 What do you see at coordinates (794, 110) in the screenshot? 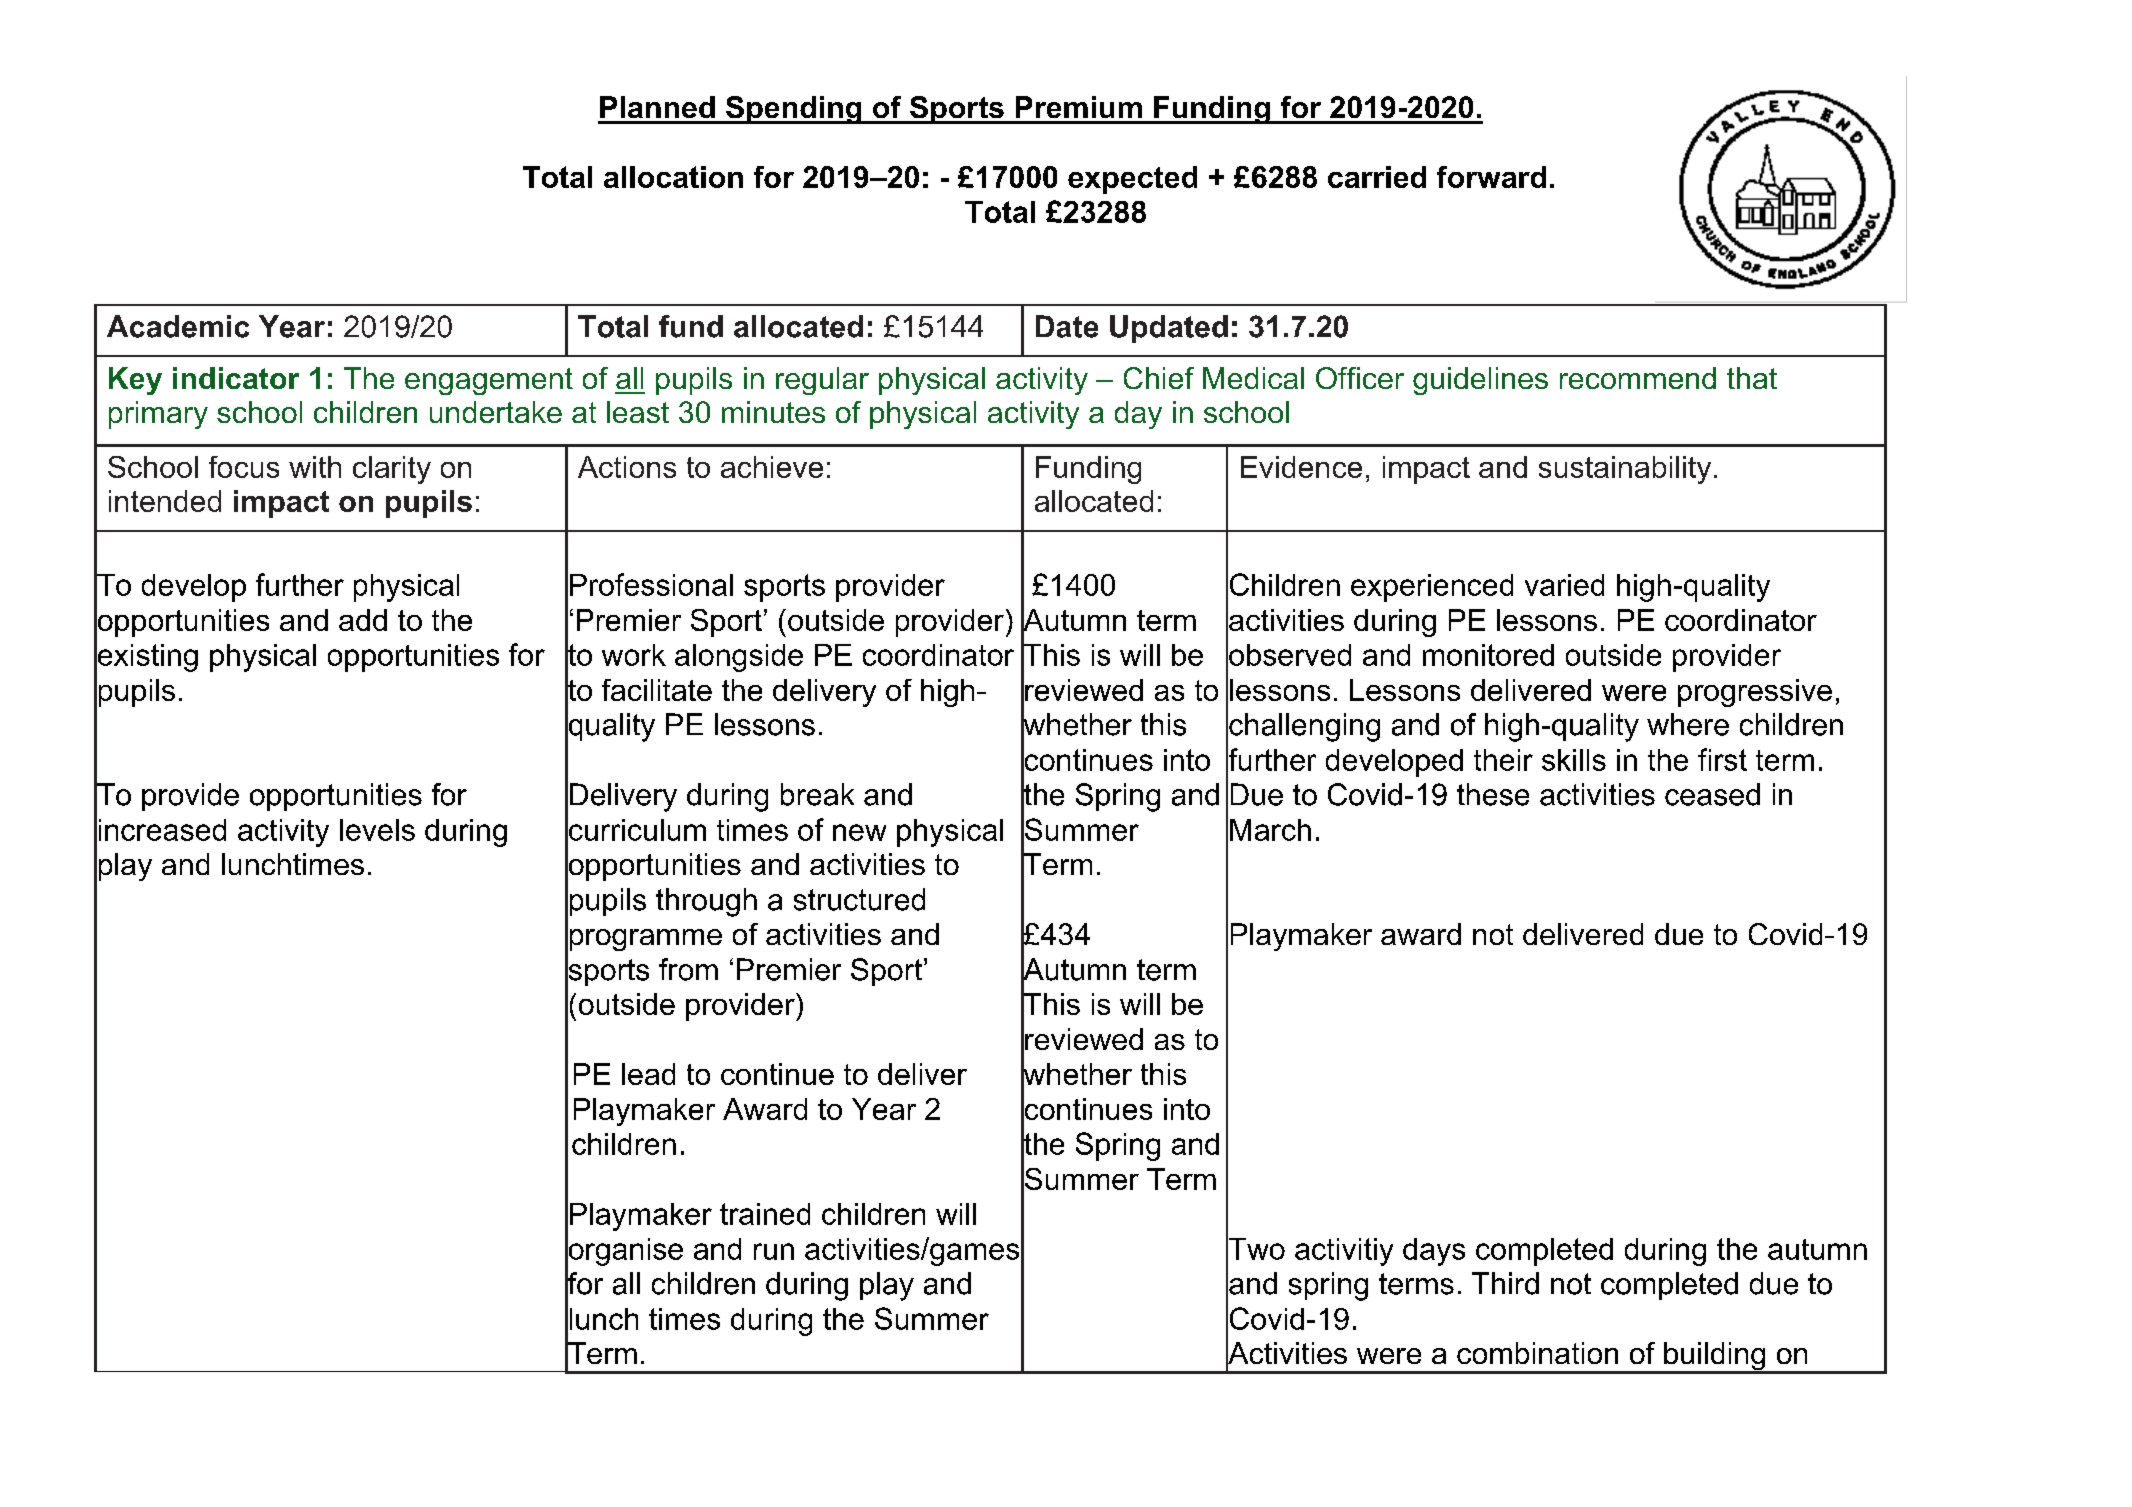
I see `Spending` at bounding box center [794, 110].
